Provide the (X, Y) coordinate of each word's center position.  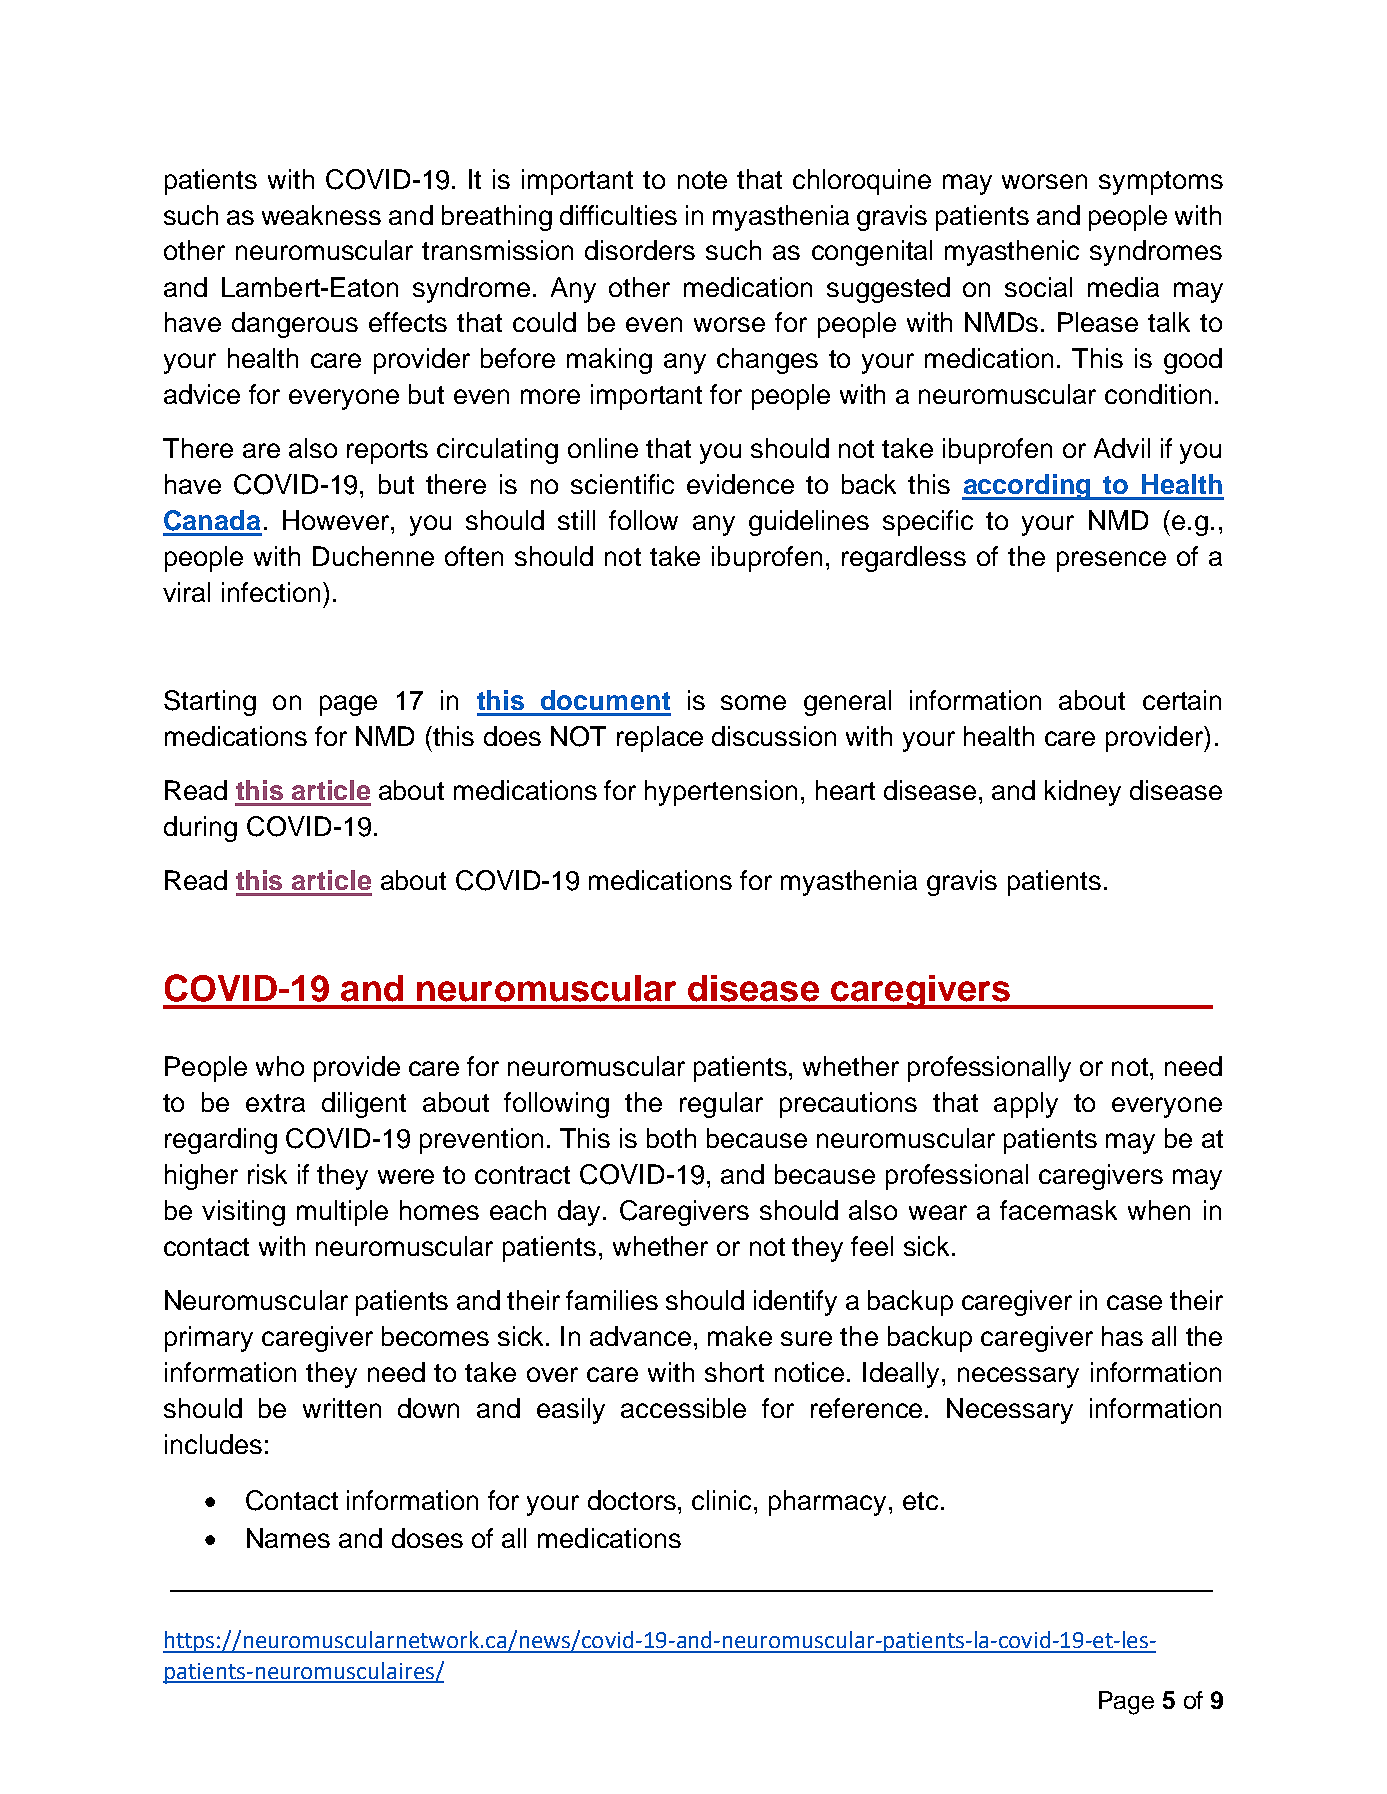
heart (845, 790)
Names (288, 1538)
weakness (321, 215)
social (1038, 287)
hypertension (721, 793)
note (702, 180)
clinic (723, 1500)
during (200, 829)
